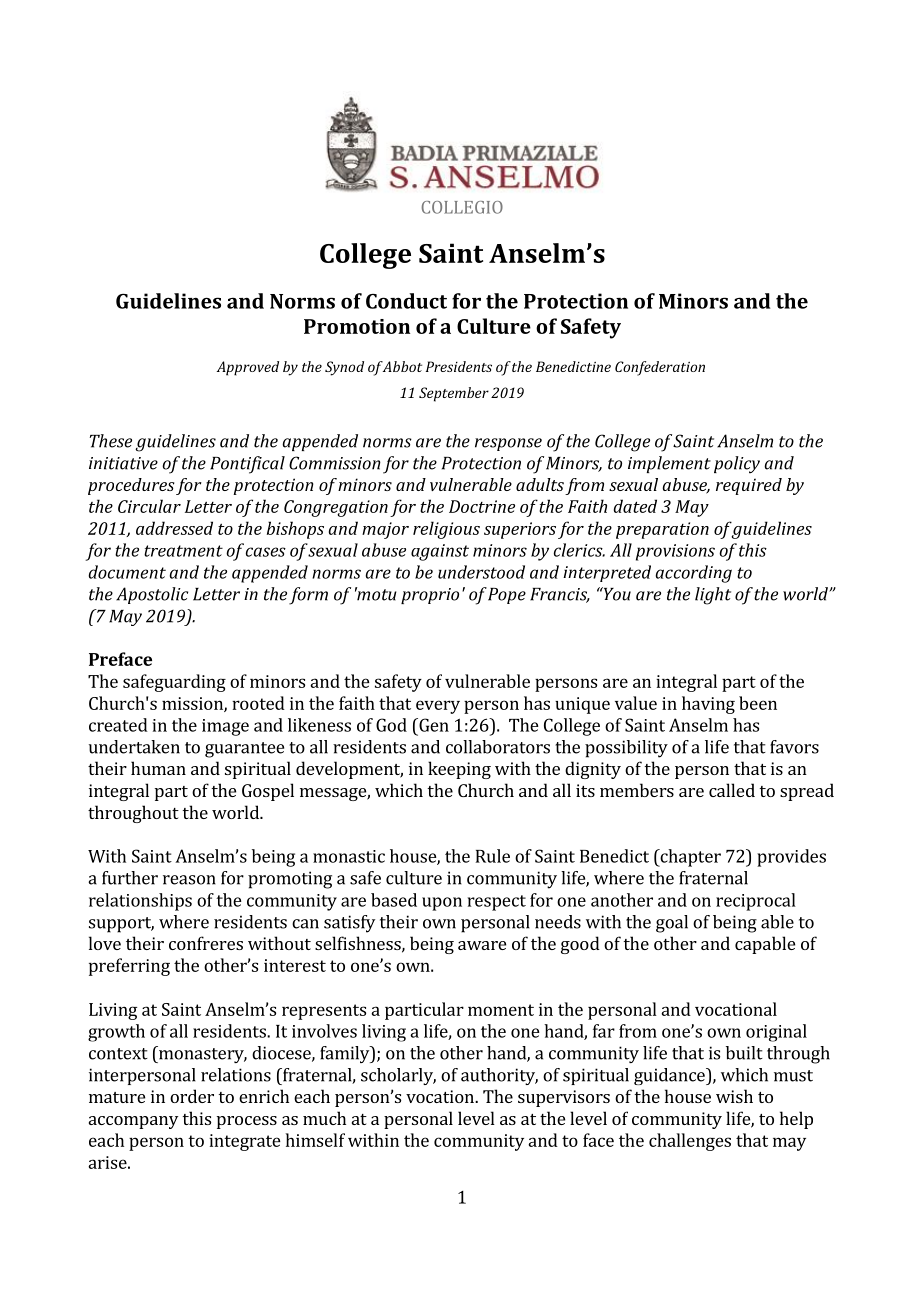 The width and height of the screenshot is (924, 1308). I want to click on Confederation, so click(660, 368).
